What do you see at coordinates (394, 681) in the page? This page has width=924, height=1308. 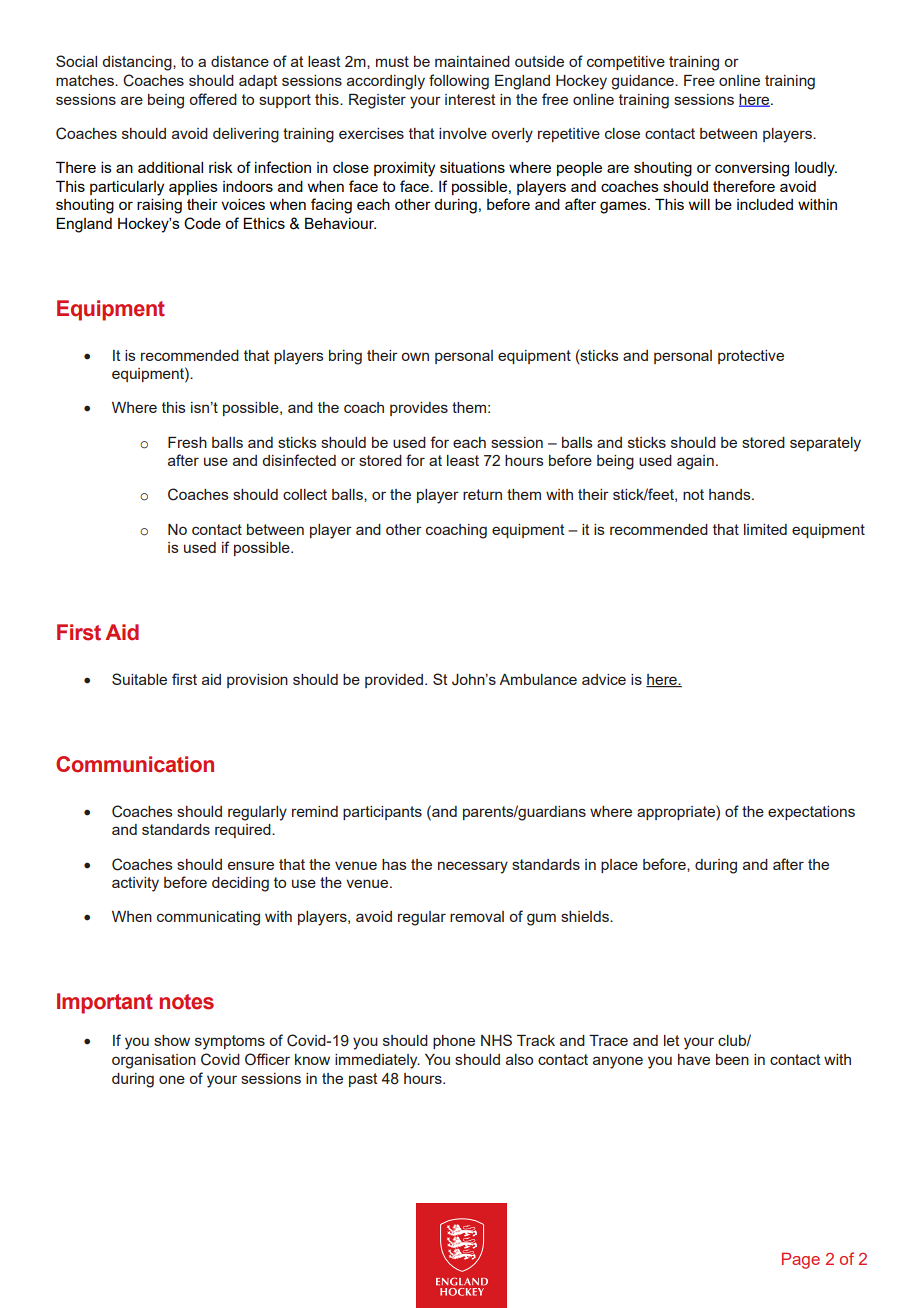 I see `provided` at bounding box center [394, 681].
